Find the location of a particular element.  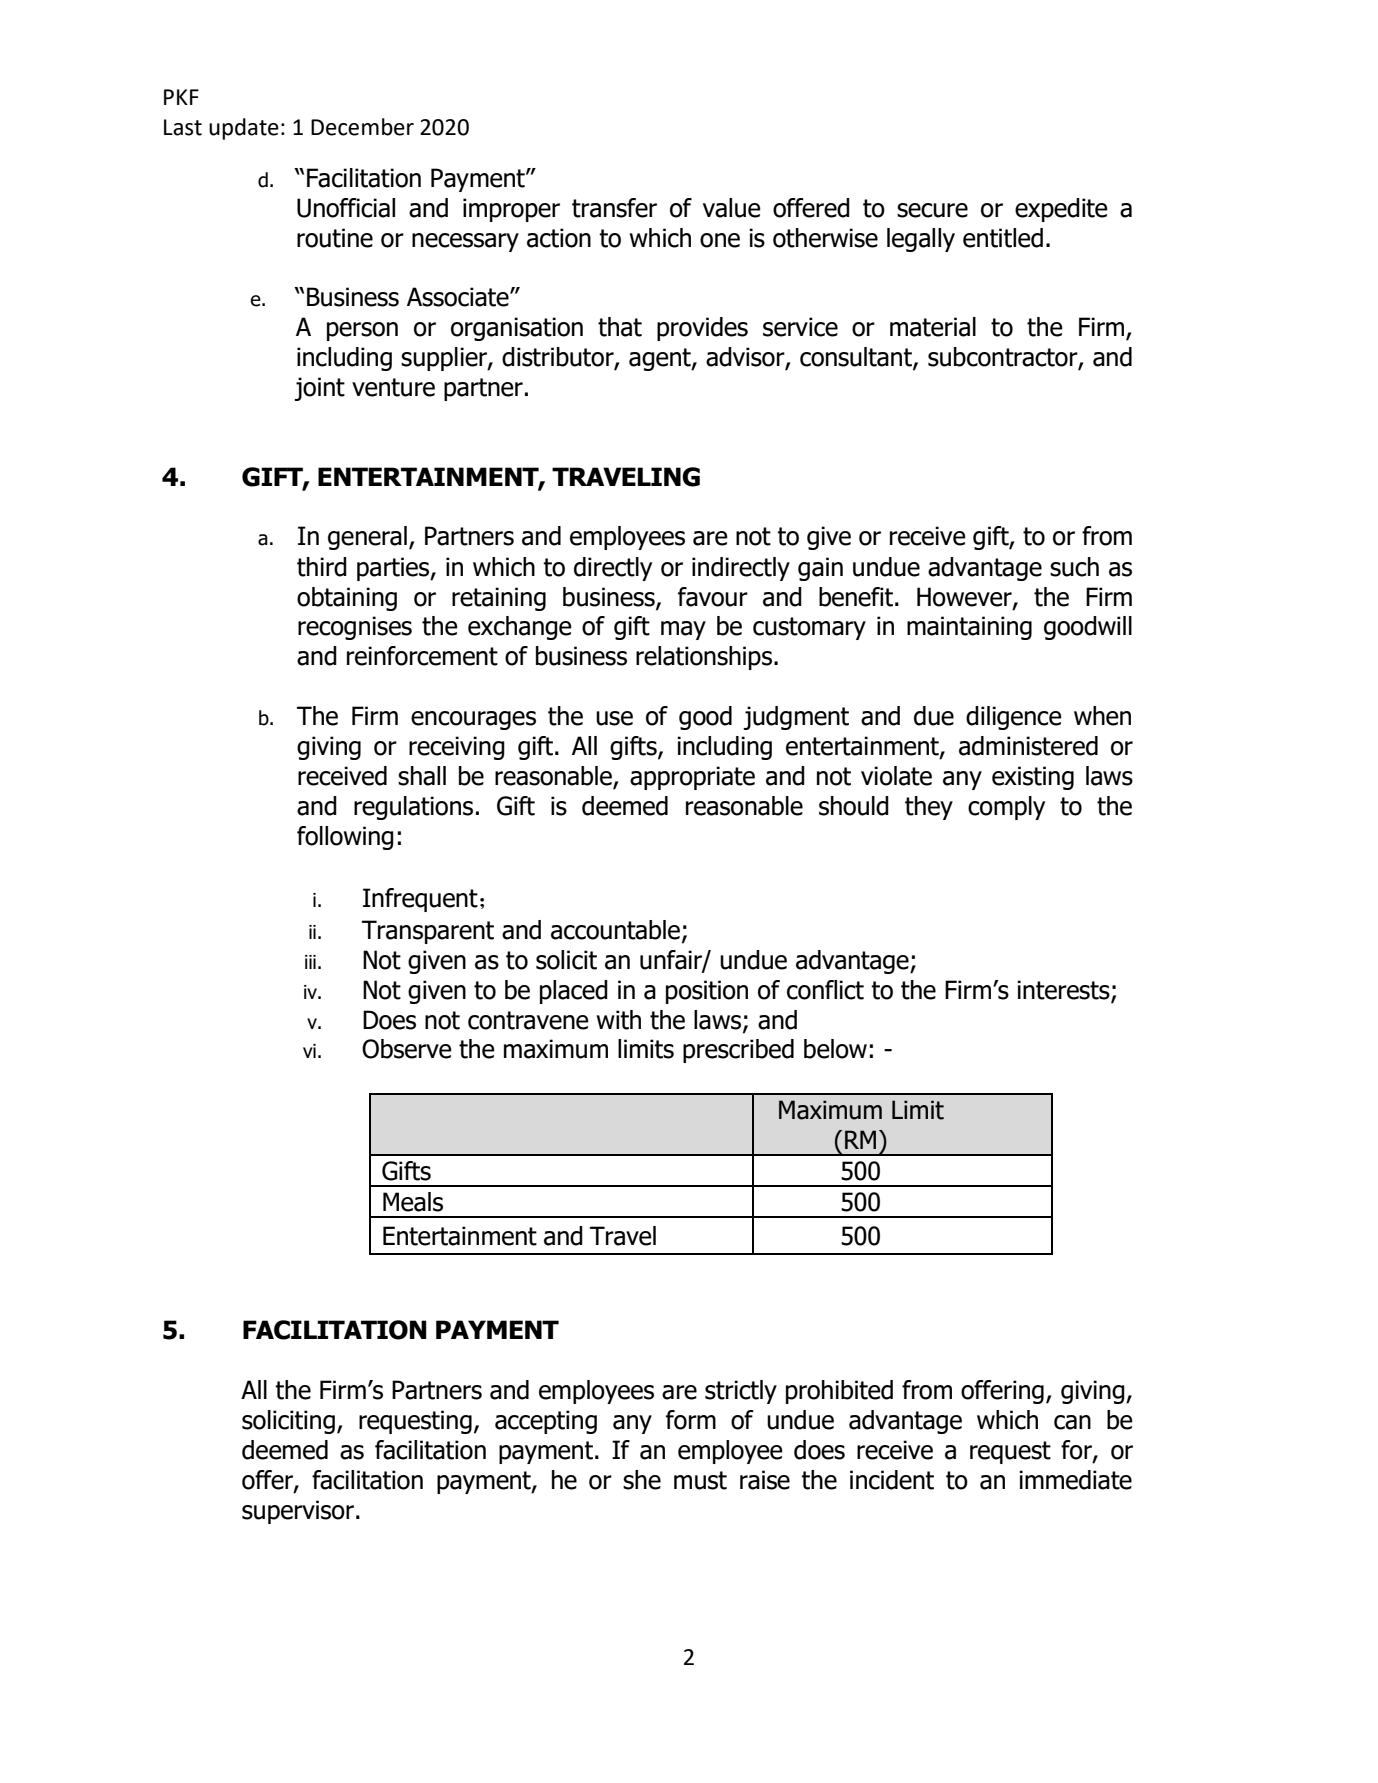

she is located at coordinates (642, 1480).
